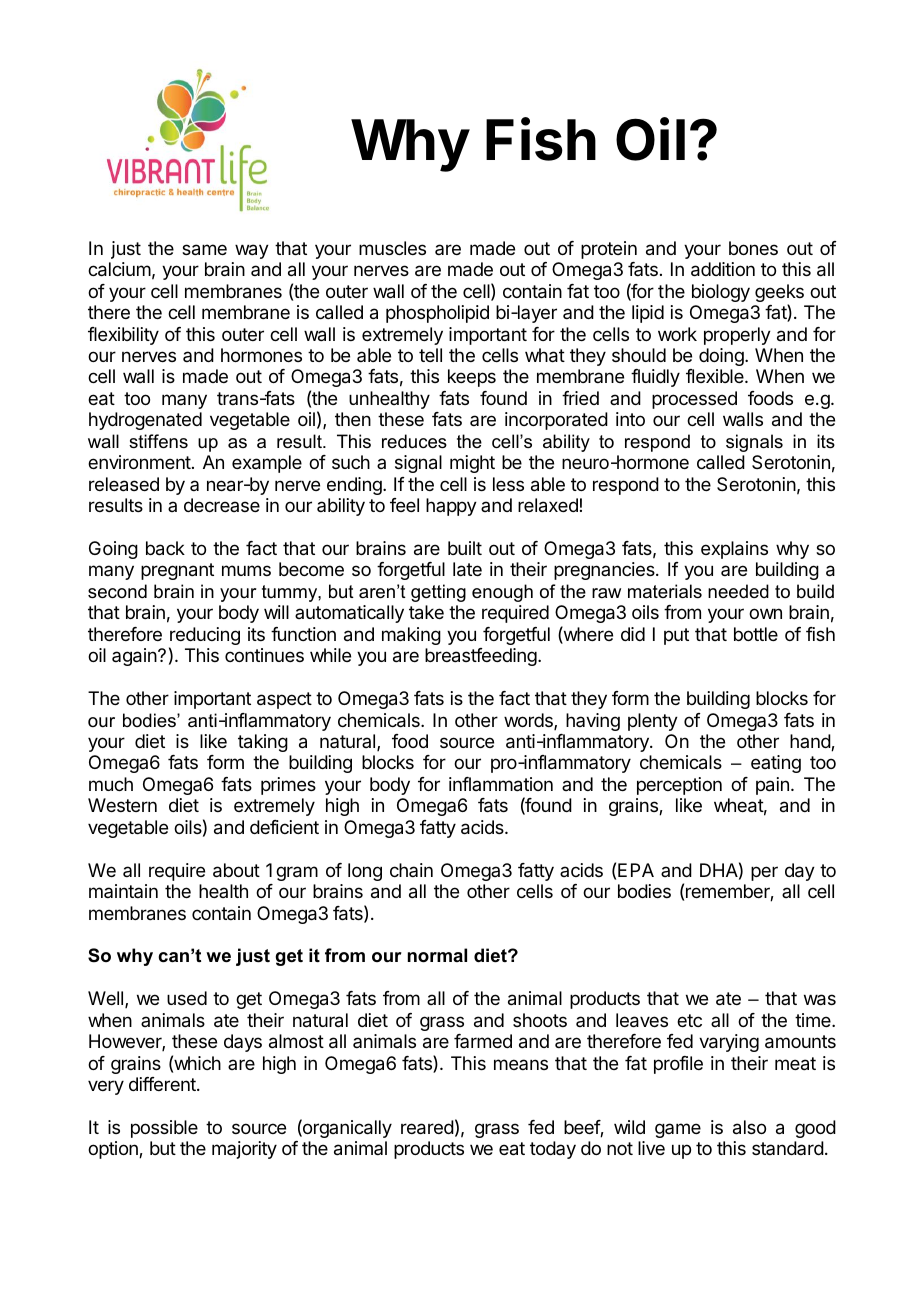 Image resolution: width=924 pixels, height=1308 pixels. What do you see at coordinates (723, 269) in the screenshot?
I see `addition` at bounding box center [723, 269].
